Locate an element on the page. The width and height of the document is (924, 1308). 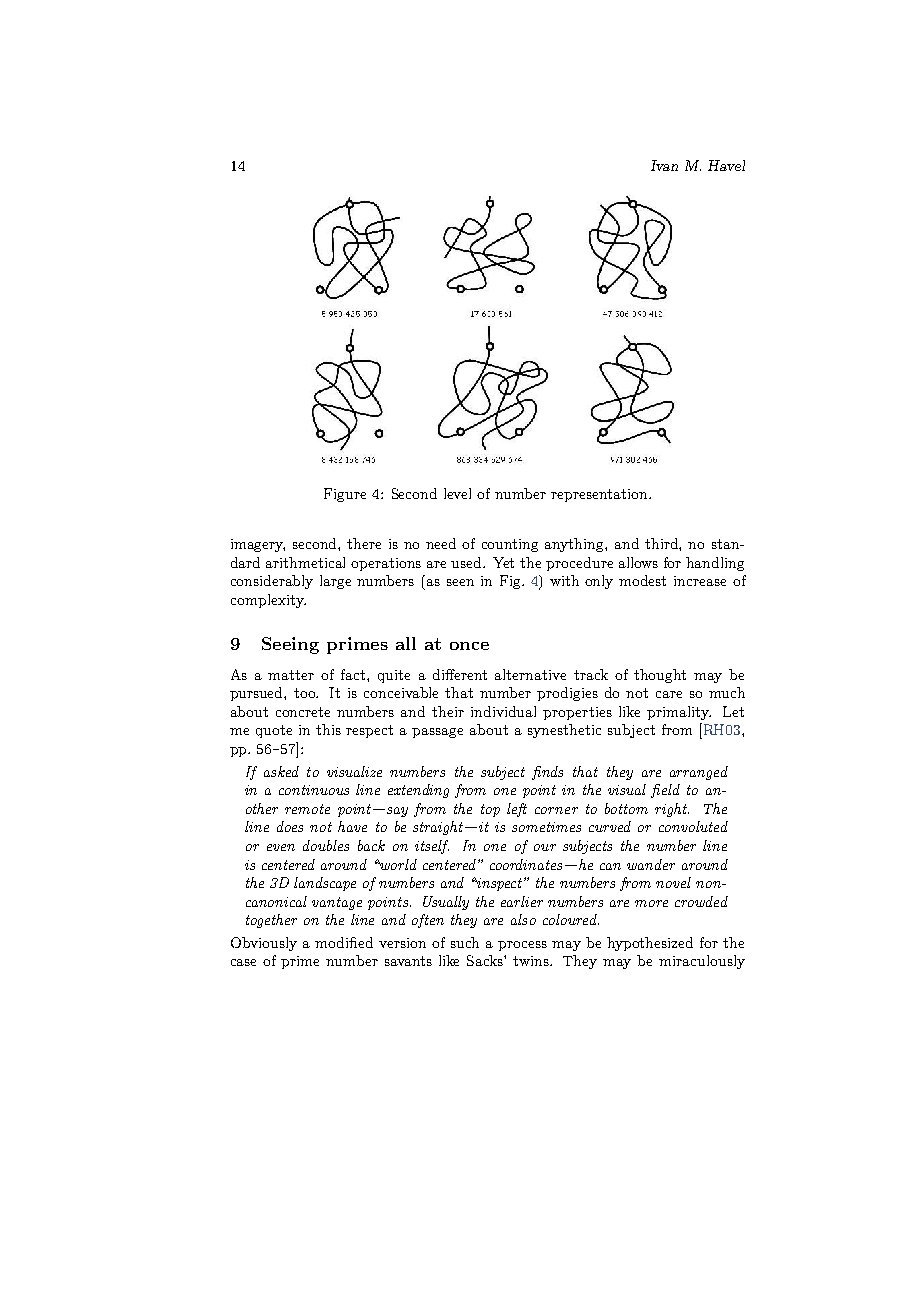
considerably is located at coordinates (272, 582).
